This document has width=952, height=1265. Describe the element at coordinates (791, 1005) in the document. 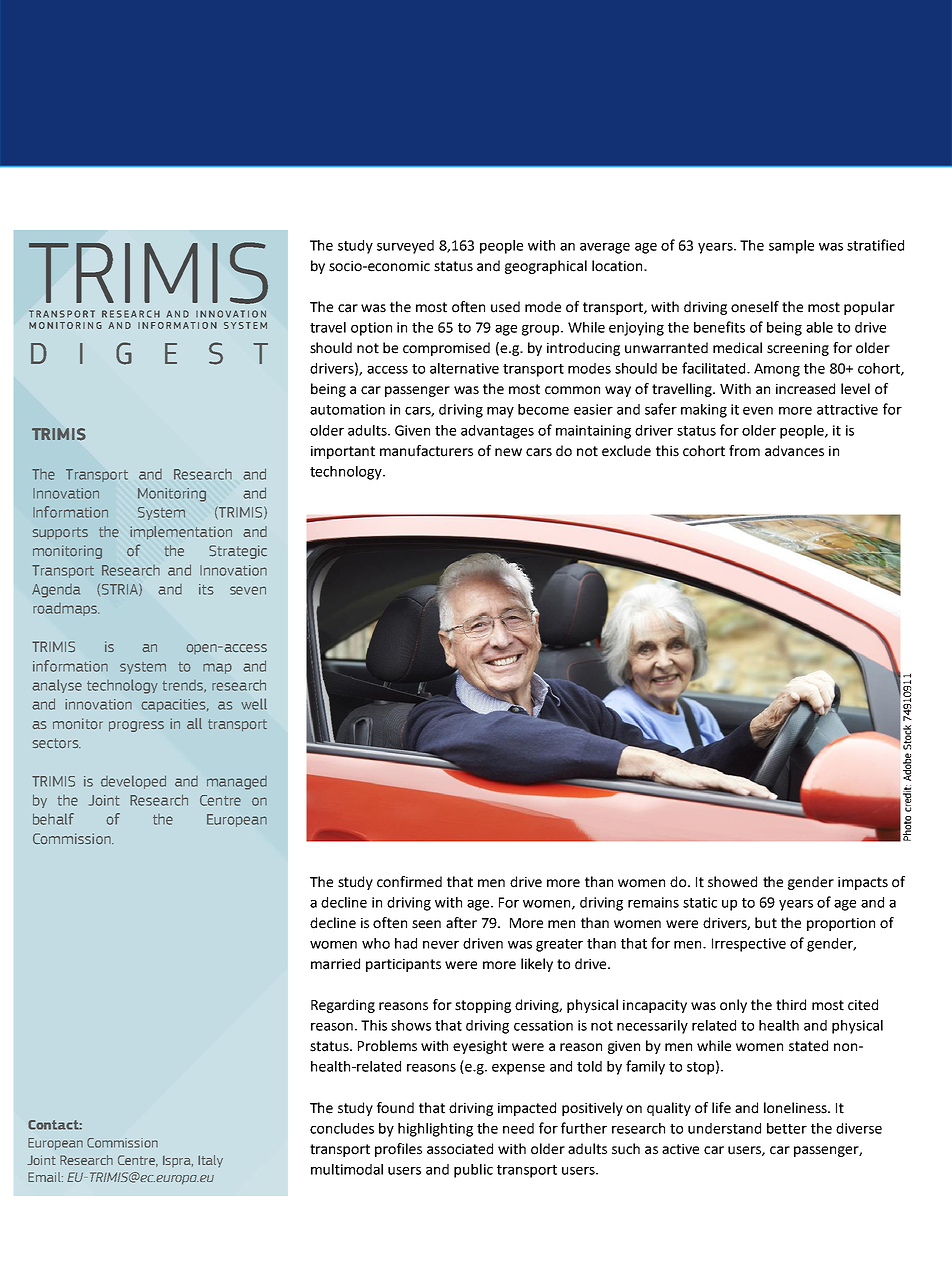

I see `third` at that location.
